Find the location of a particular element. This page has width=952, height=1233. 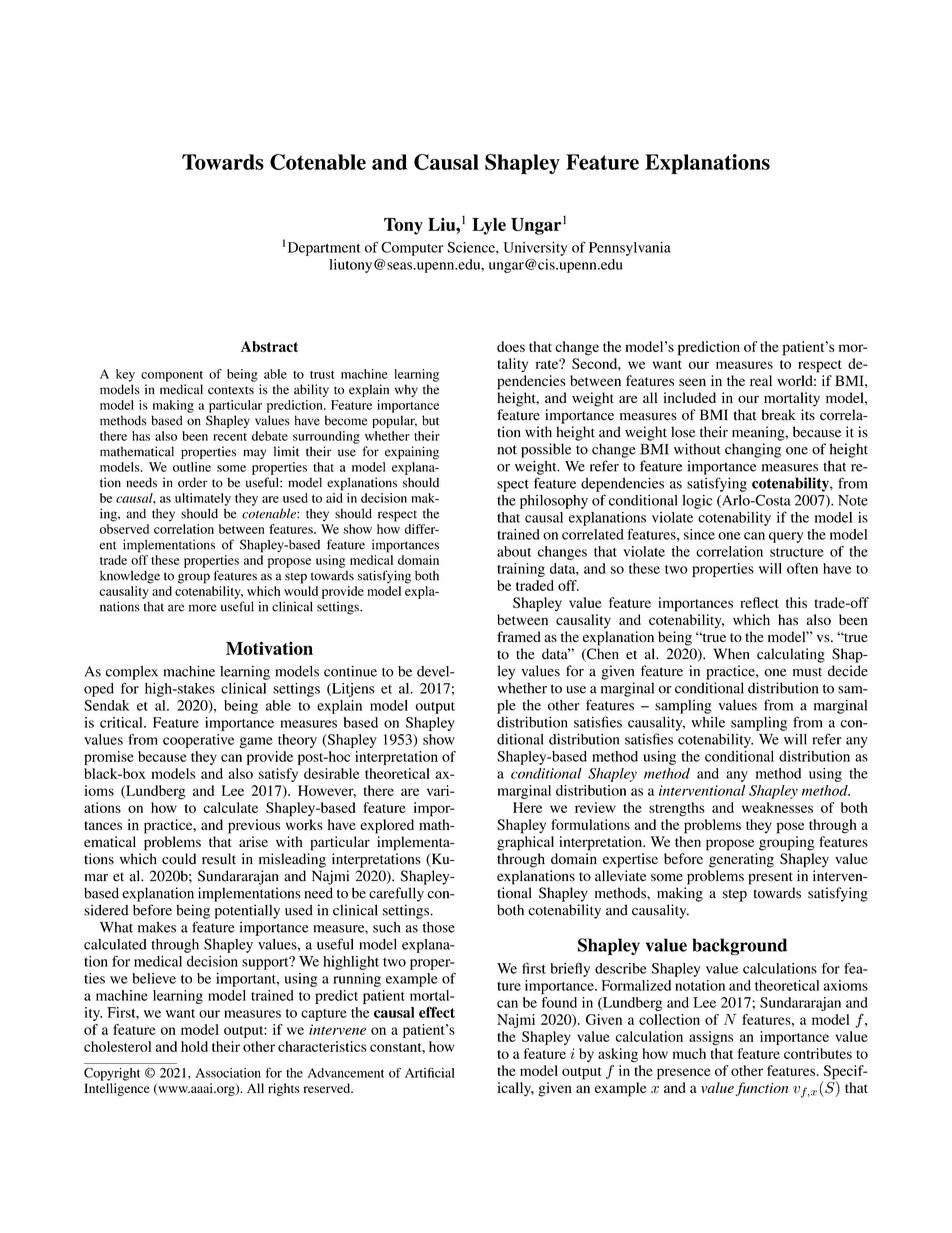

Abstract is located at coordinates (269, 346).
